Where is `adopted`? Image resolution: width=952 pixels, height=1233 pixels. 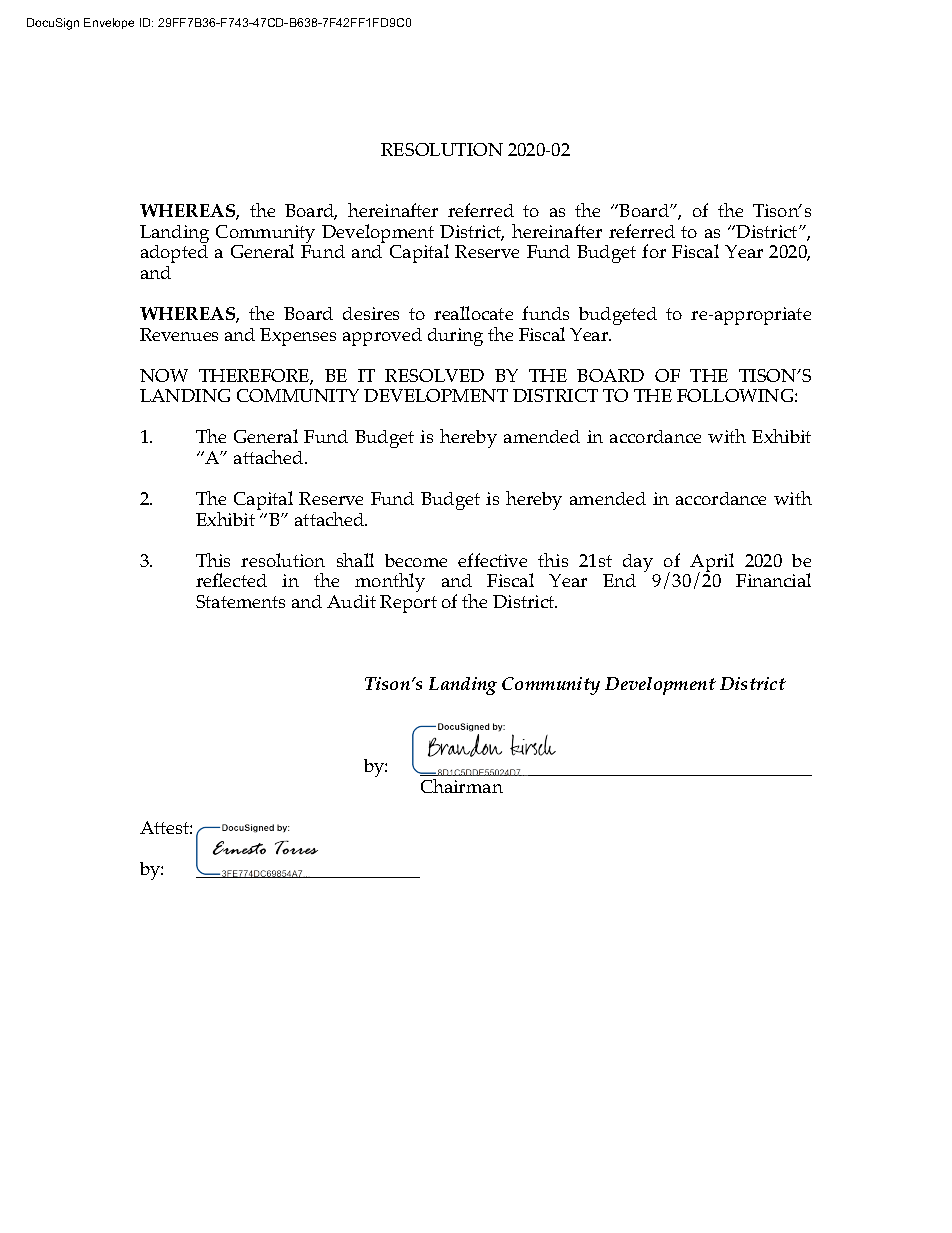 adopted is located at coordinates (174, 256).
